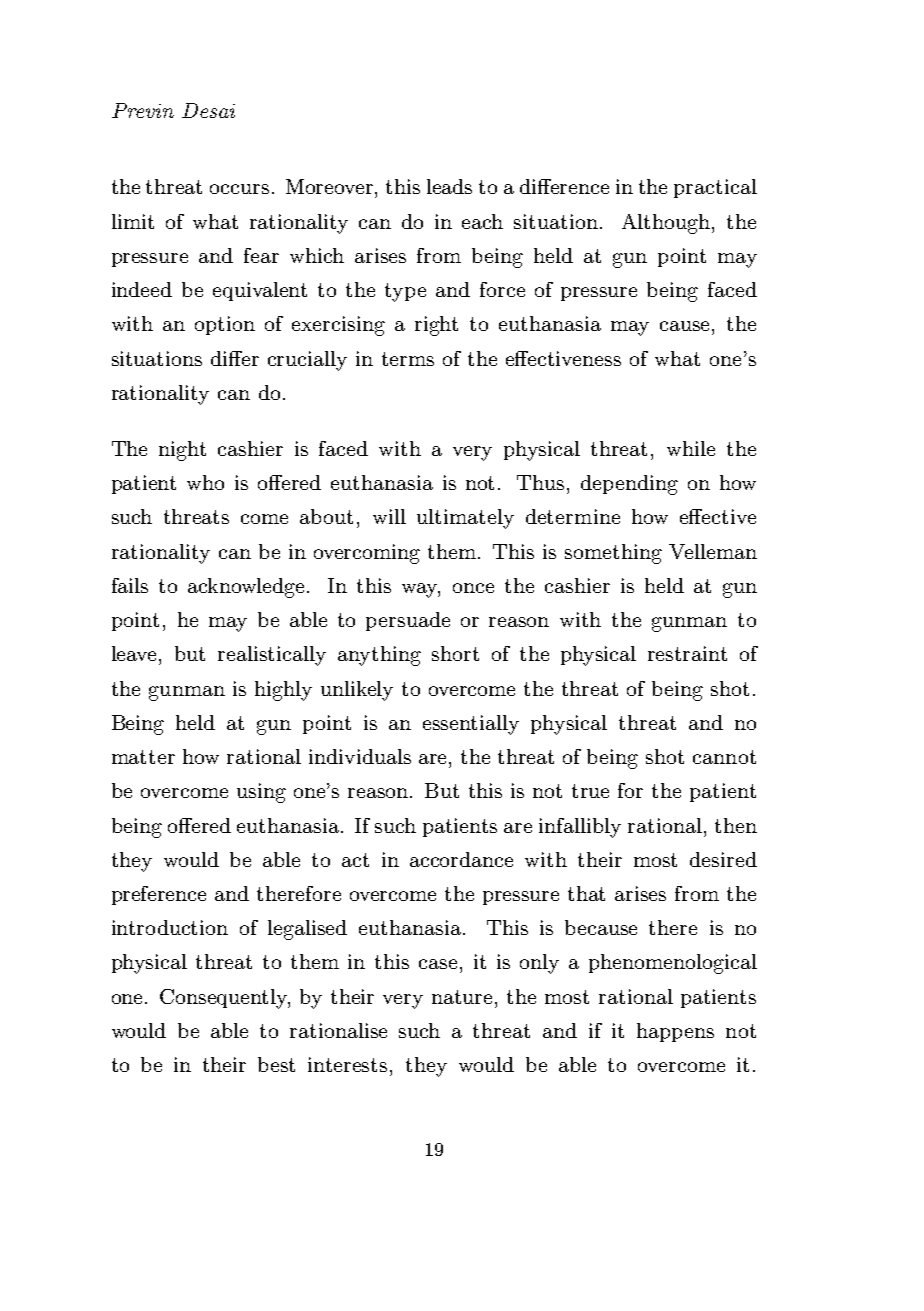  What do you see at coordinates (449, 186) in the screenshot?
I see `leads` at bounding box center [449, 186].
